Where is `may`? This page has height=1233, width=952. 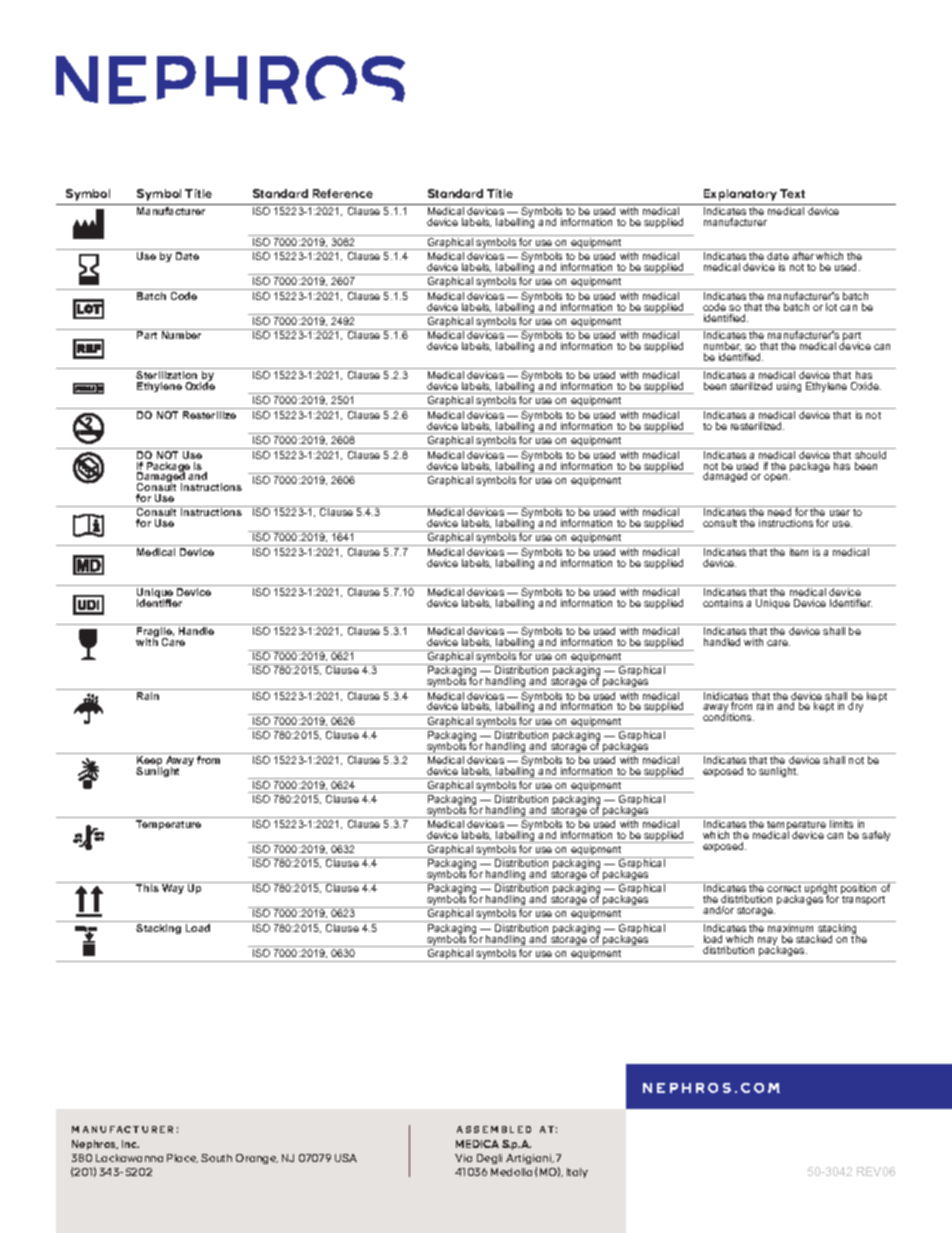
may is located at coordinates (768, 942).
